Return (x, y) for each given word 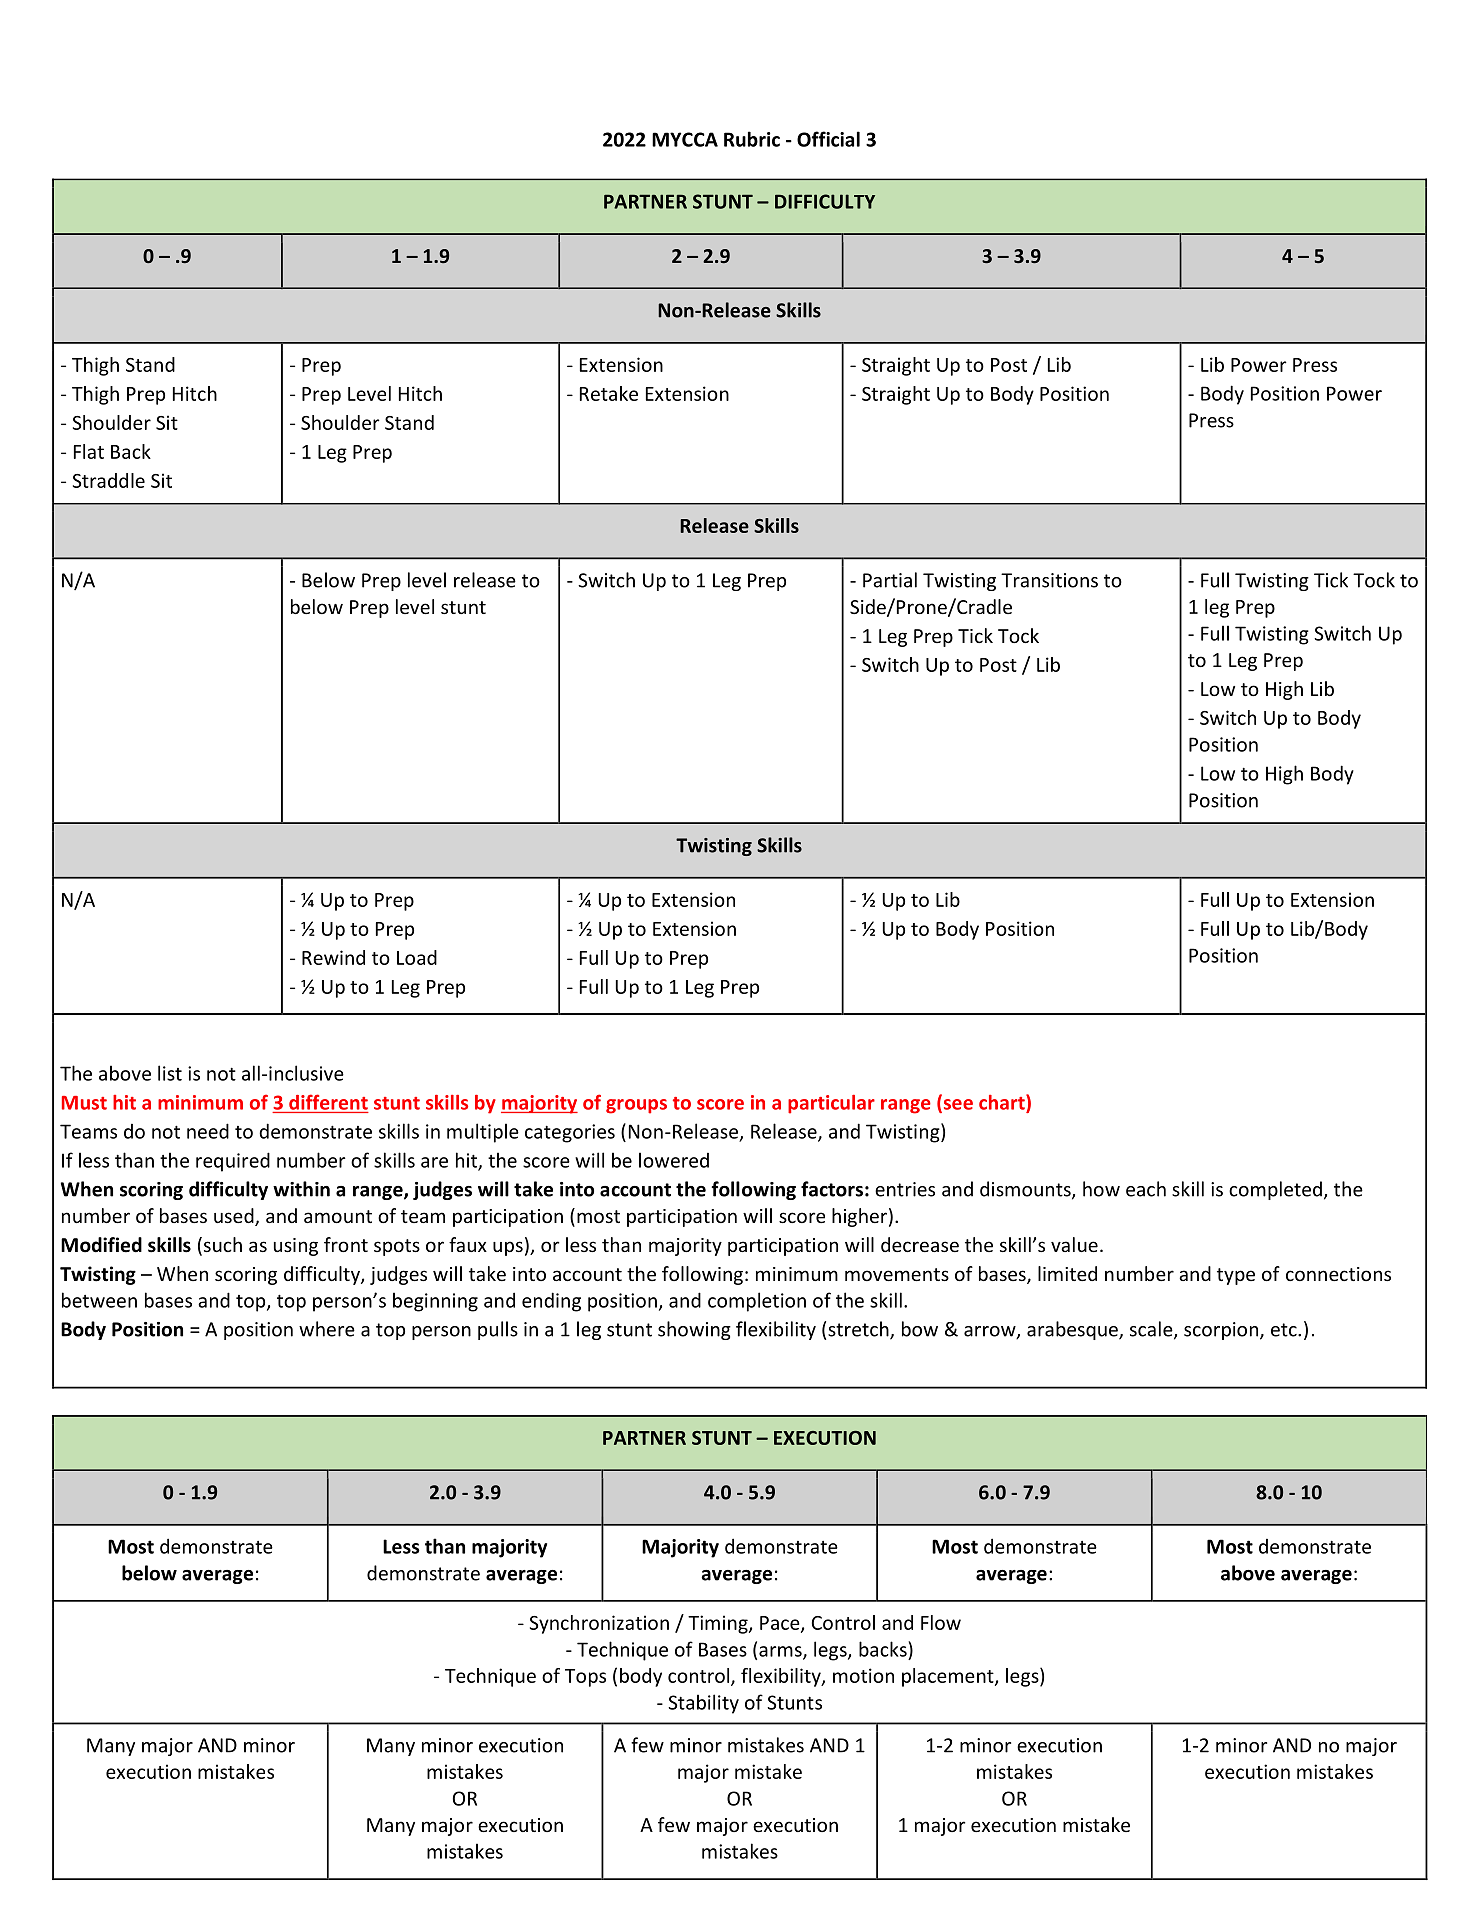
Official (828, 139)
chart (1003, 1102)
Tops (585, 1678)
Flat (89, 451)
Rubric (752, 139)
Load (417, 957)
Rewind (333, 957)
